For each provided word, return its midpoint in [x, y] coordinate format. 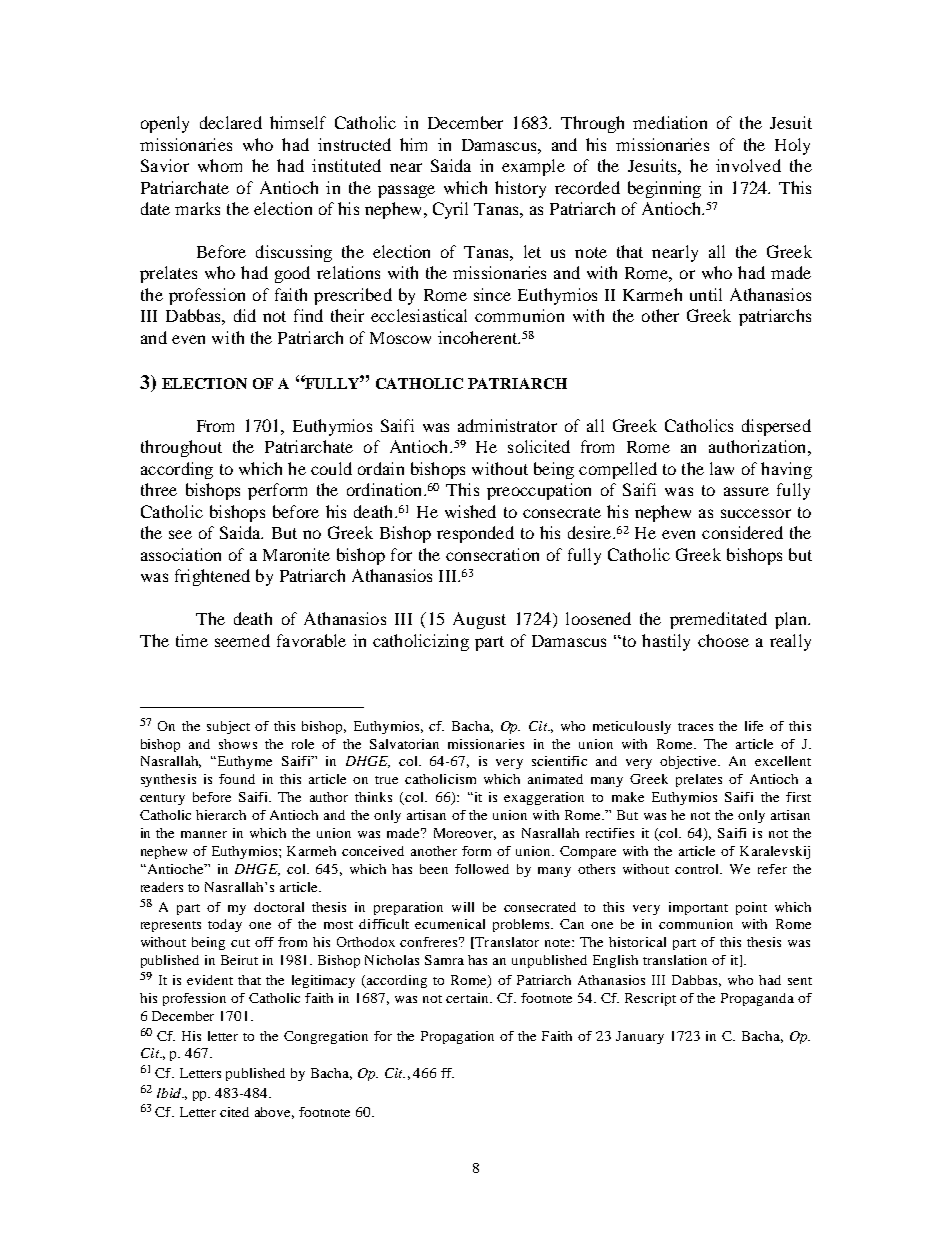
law [722, 468]
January [640, 1037]
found [237, 779]
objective [690, 762]
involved [748, 165]
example [533, 167]
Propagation [457, 1037]
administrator [507, 425]
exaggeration [544, 798]
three [159, 489]
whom [220, 165]
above [274, 1113]
